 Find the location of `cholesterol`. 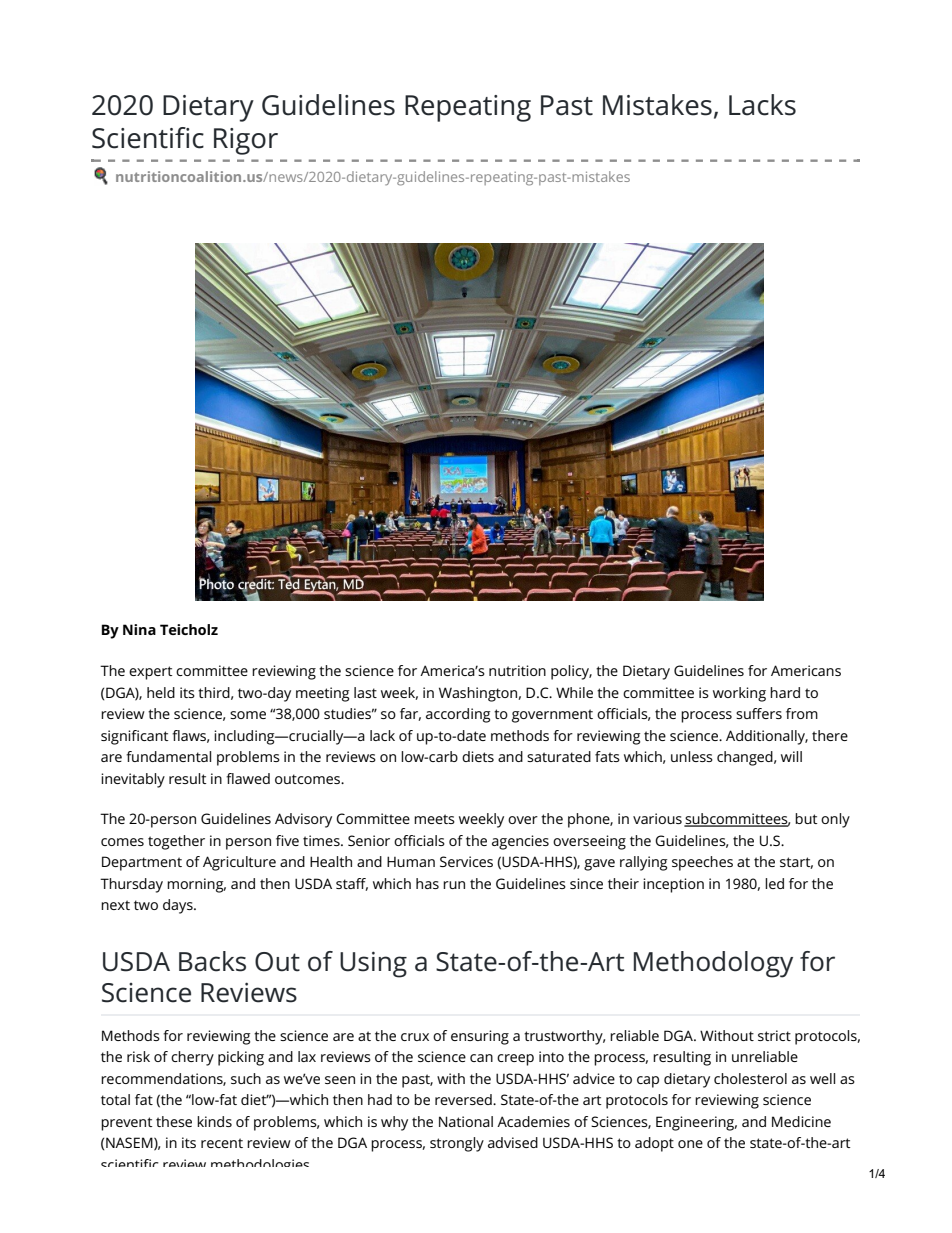

cholesterol is located at coordinates (750, 1078).
